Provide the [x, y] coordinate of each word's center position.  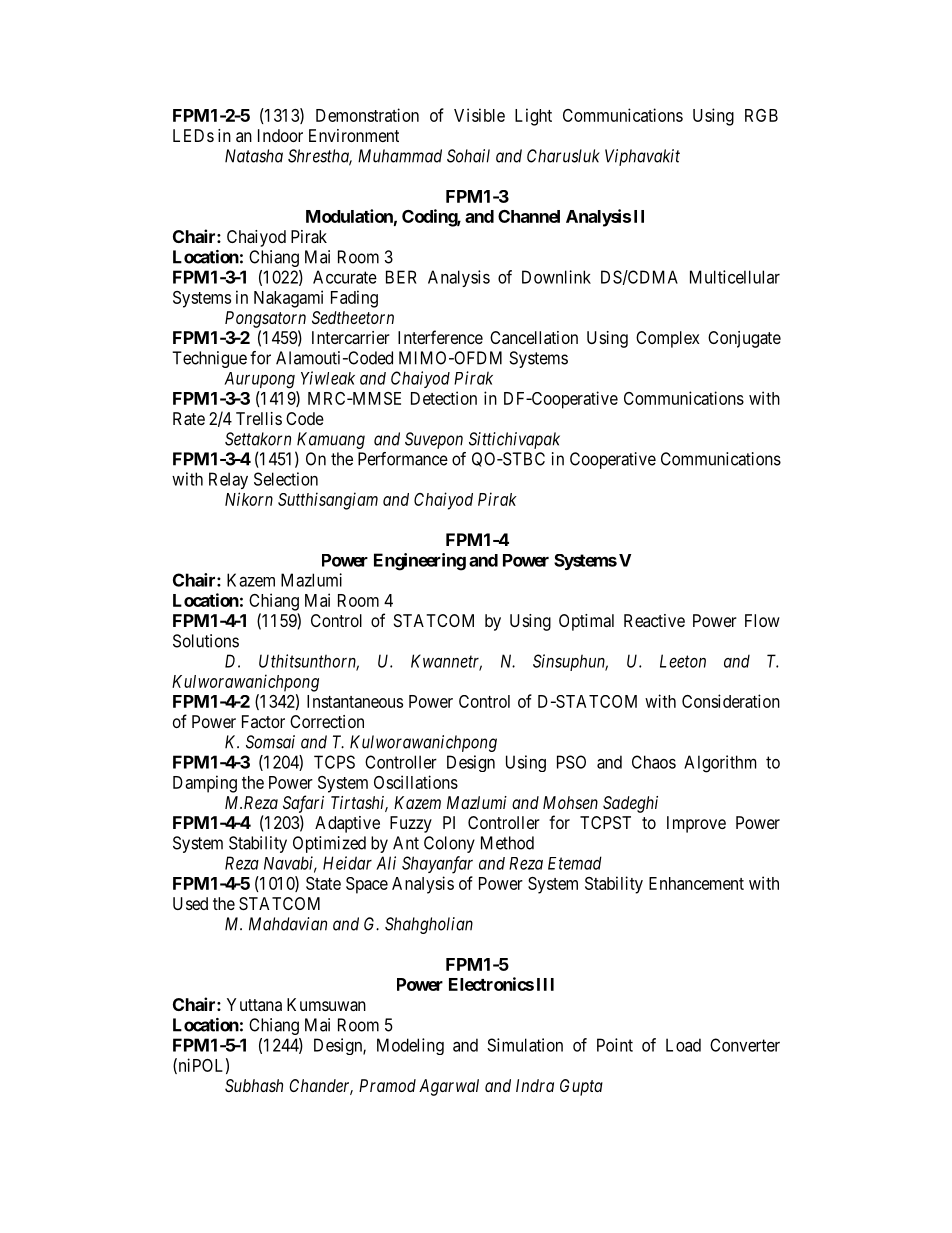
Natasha [254, 156]
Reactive [654, 620]
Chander [321, 1087]
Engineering [420, 562]
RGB [761, 115]
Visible [479, 115]
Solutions [206, 641]
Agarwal [449, 1087]
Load [683, 1045]
